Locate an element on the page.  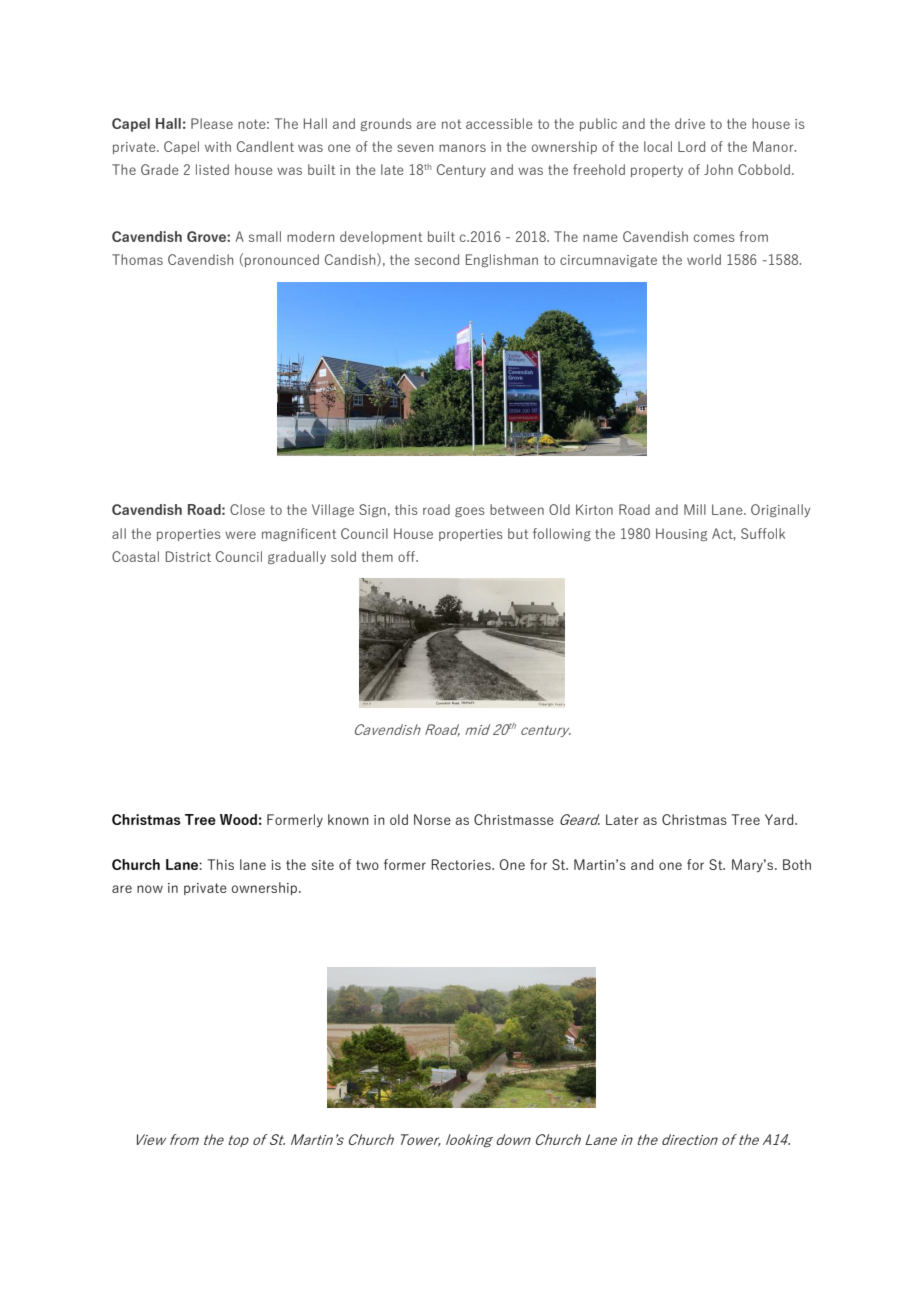
Mill is located at coordinates (695, 509).
